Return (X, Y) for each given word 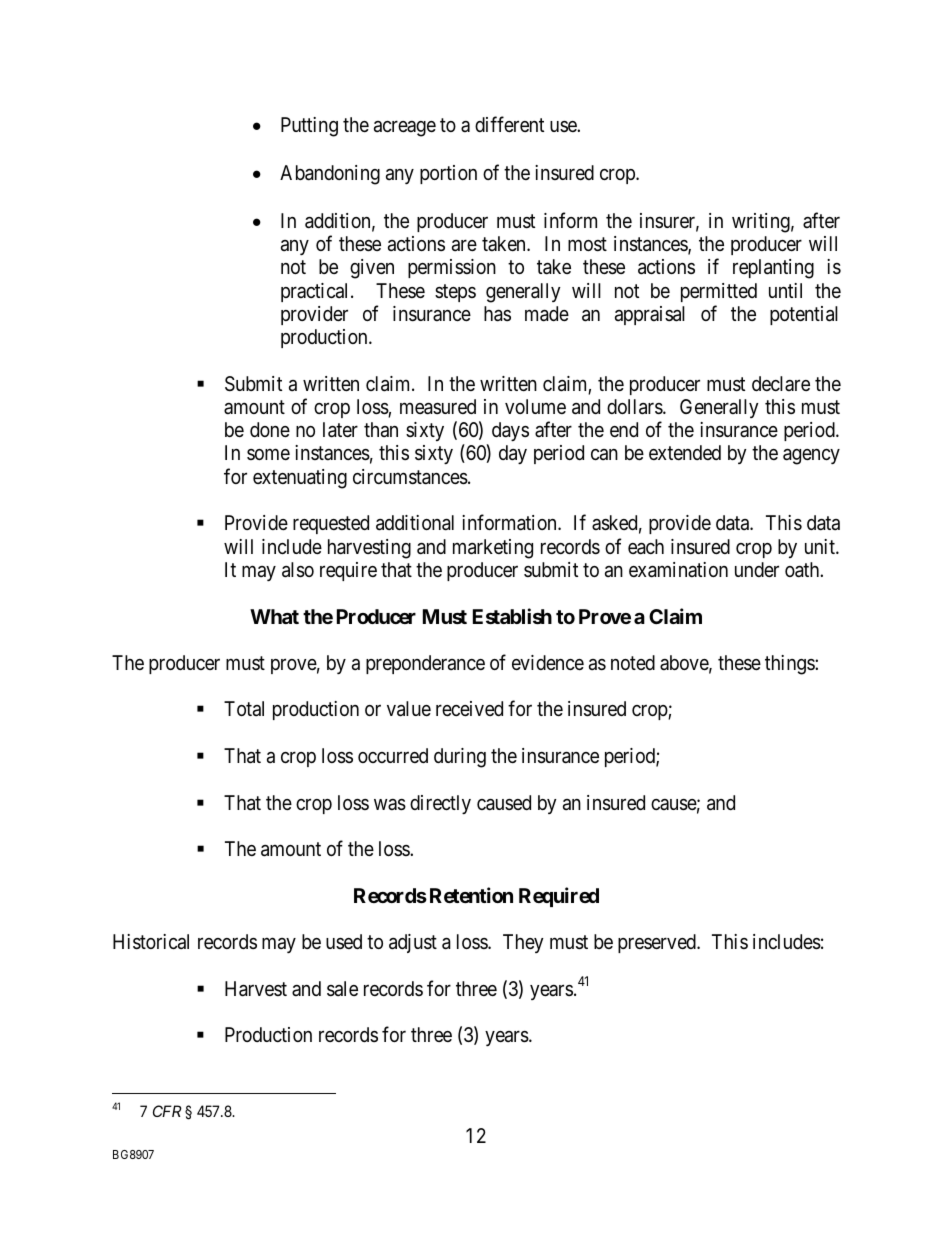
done (270, 429)
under (757, 569)
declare (781, 383)
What (274, 616)
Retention (471, 895)
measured (438, 407)
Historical (151, 942)
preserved (658, 943)
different (509, 124)
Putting (309, 127)
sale (342, 989)
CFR (167, 1111)
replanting (773, 269)
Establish (512, 616)
